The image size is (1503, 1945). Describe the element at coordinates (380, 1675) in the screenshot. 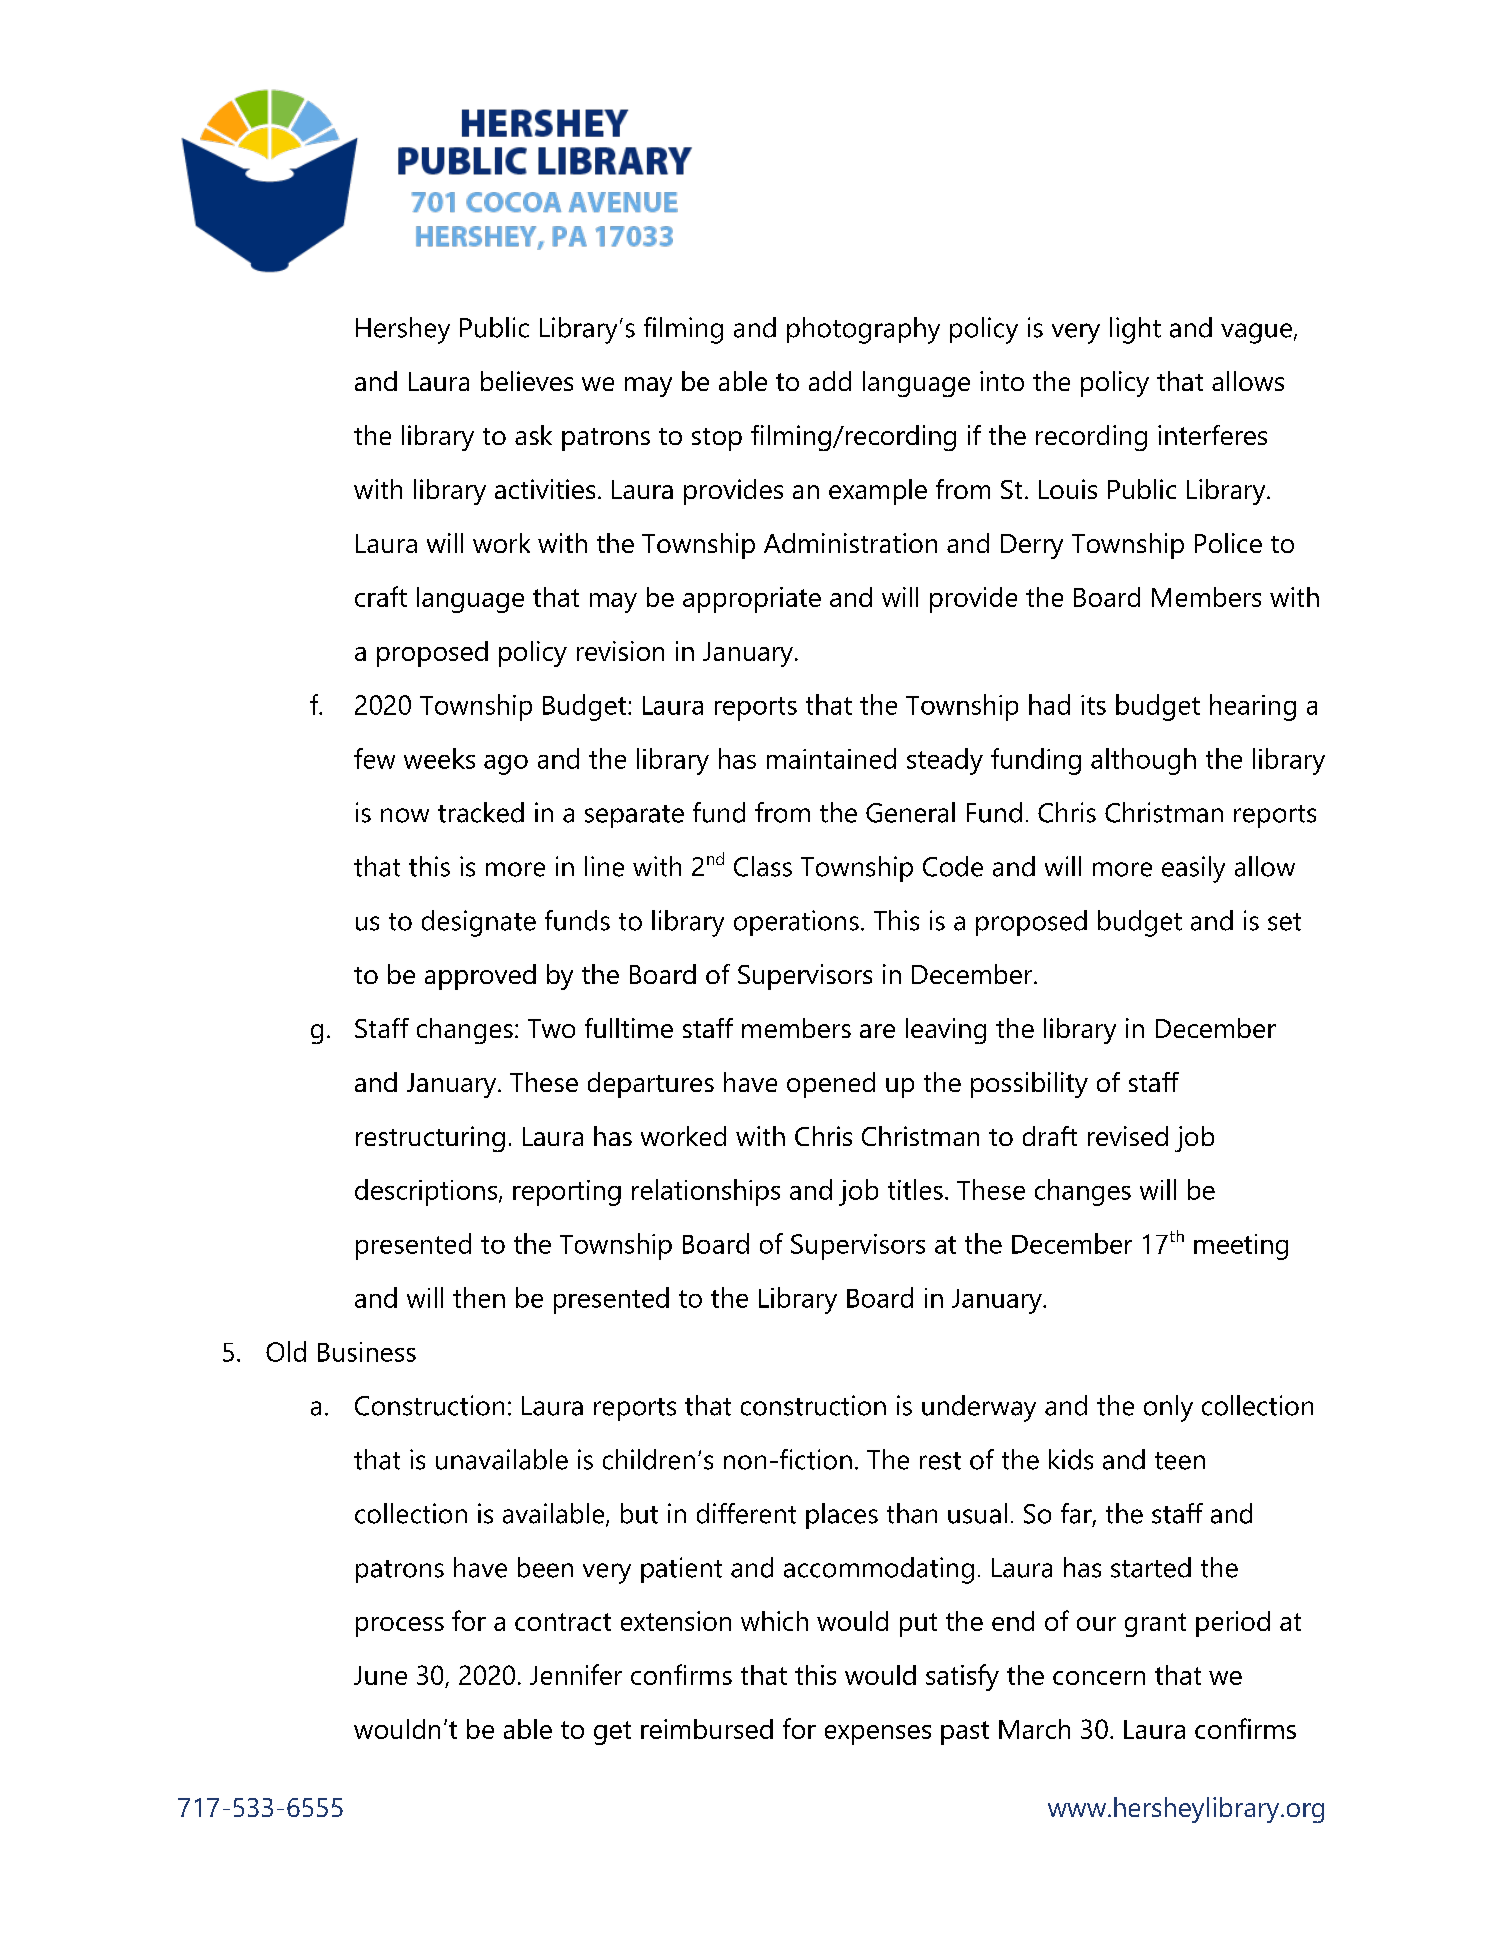

I see `June` at that location.
